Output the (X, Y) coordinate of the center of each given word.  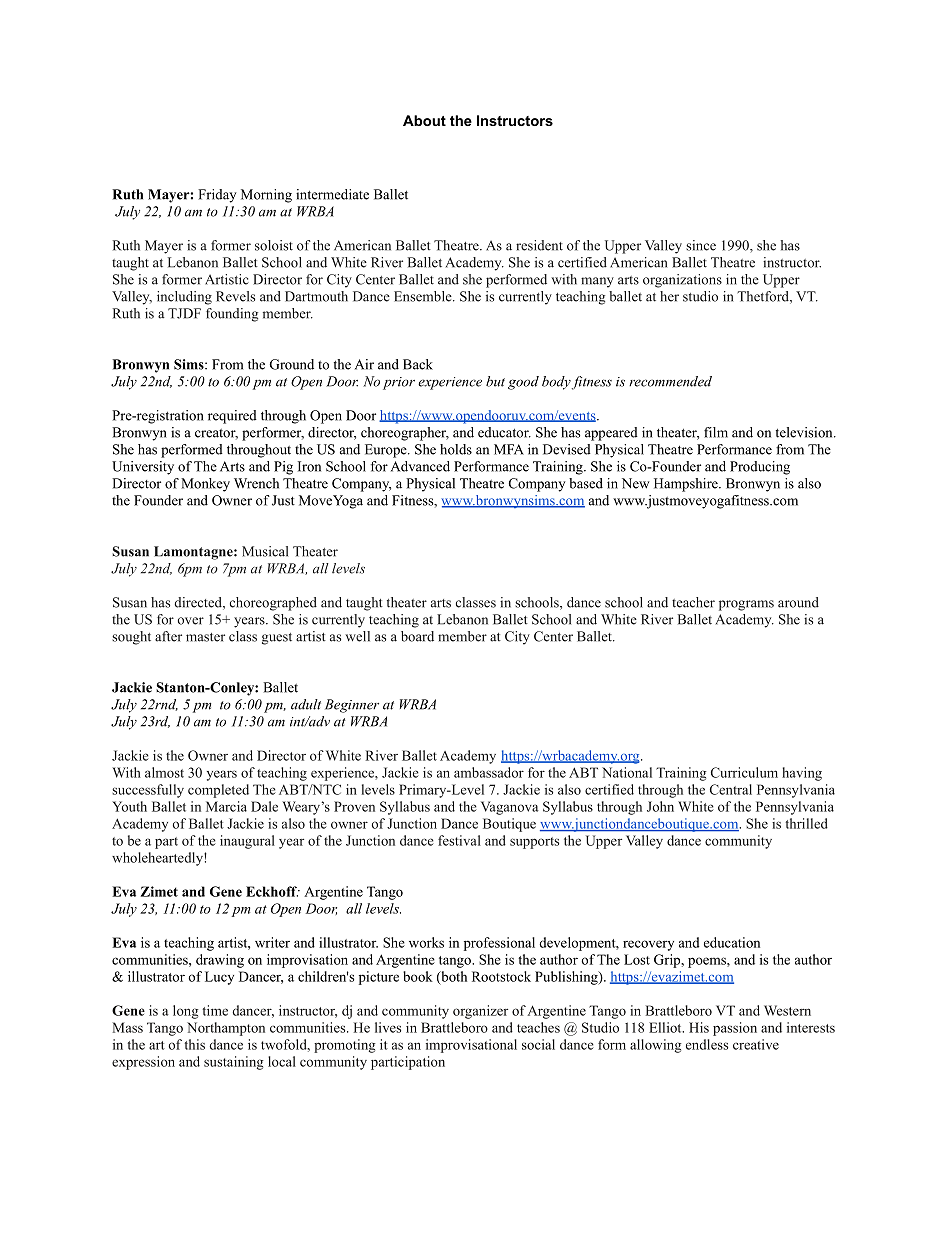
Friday (217, 196)
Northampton (226, 1029)
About (424, 120)
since (701, 245)
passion (735, 1029)
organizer (480, 1012)
